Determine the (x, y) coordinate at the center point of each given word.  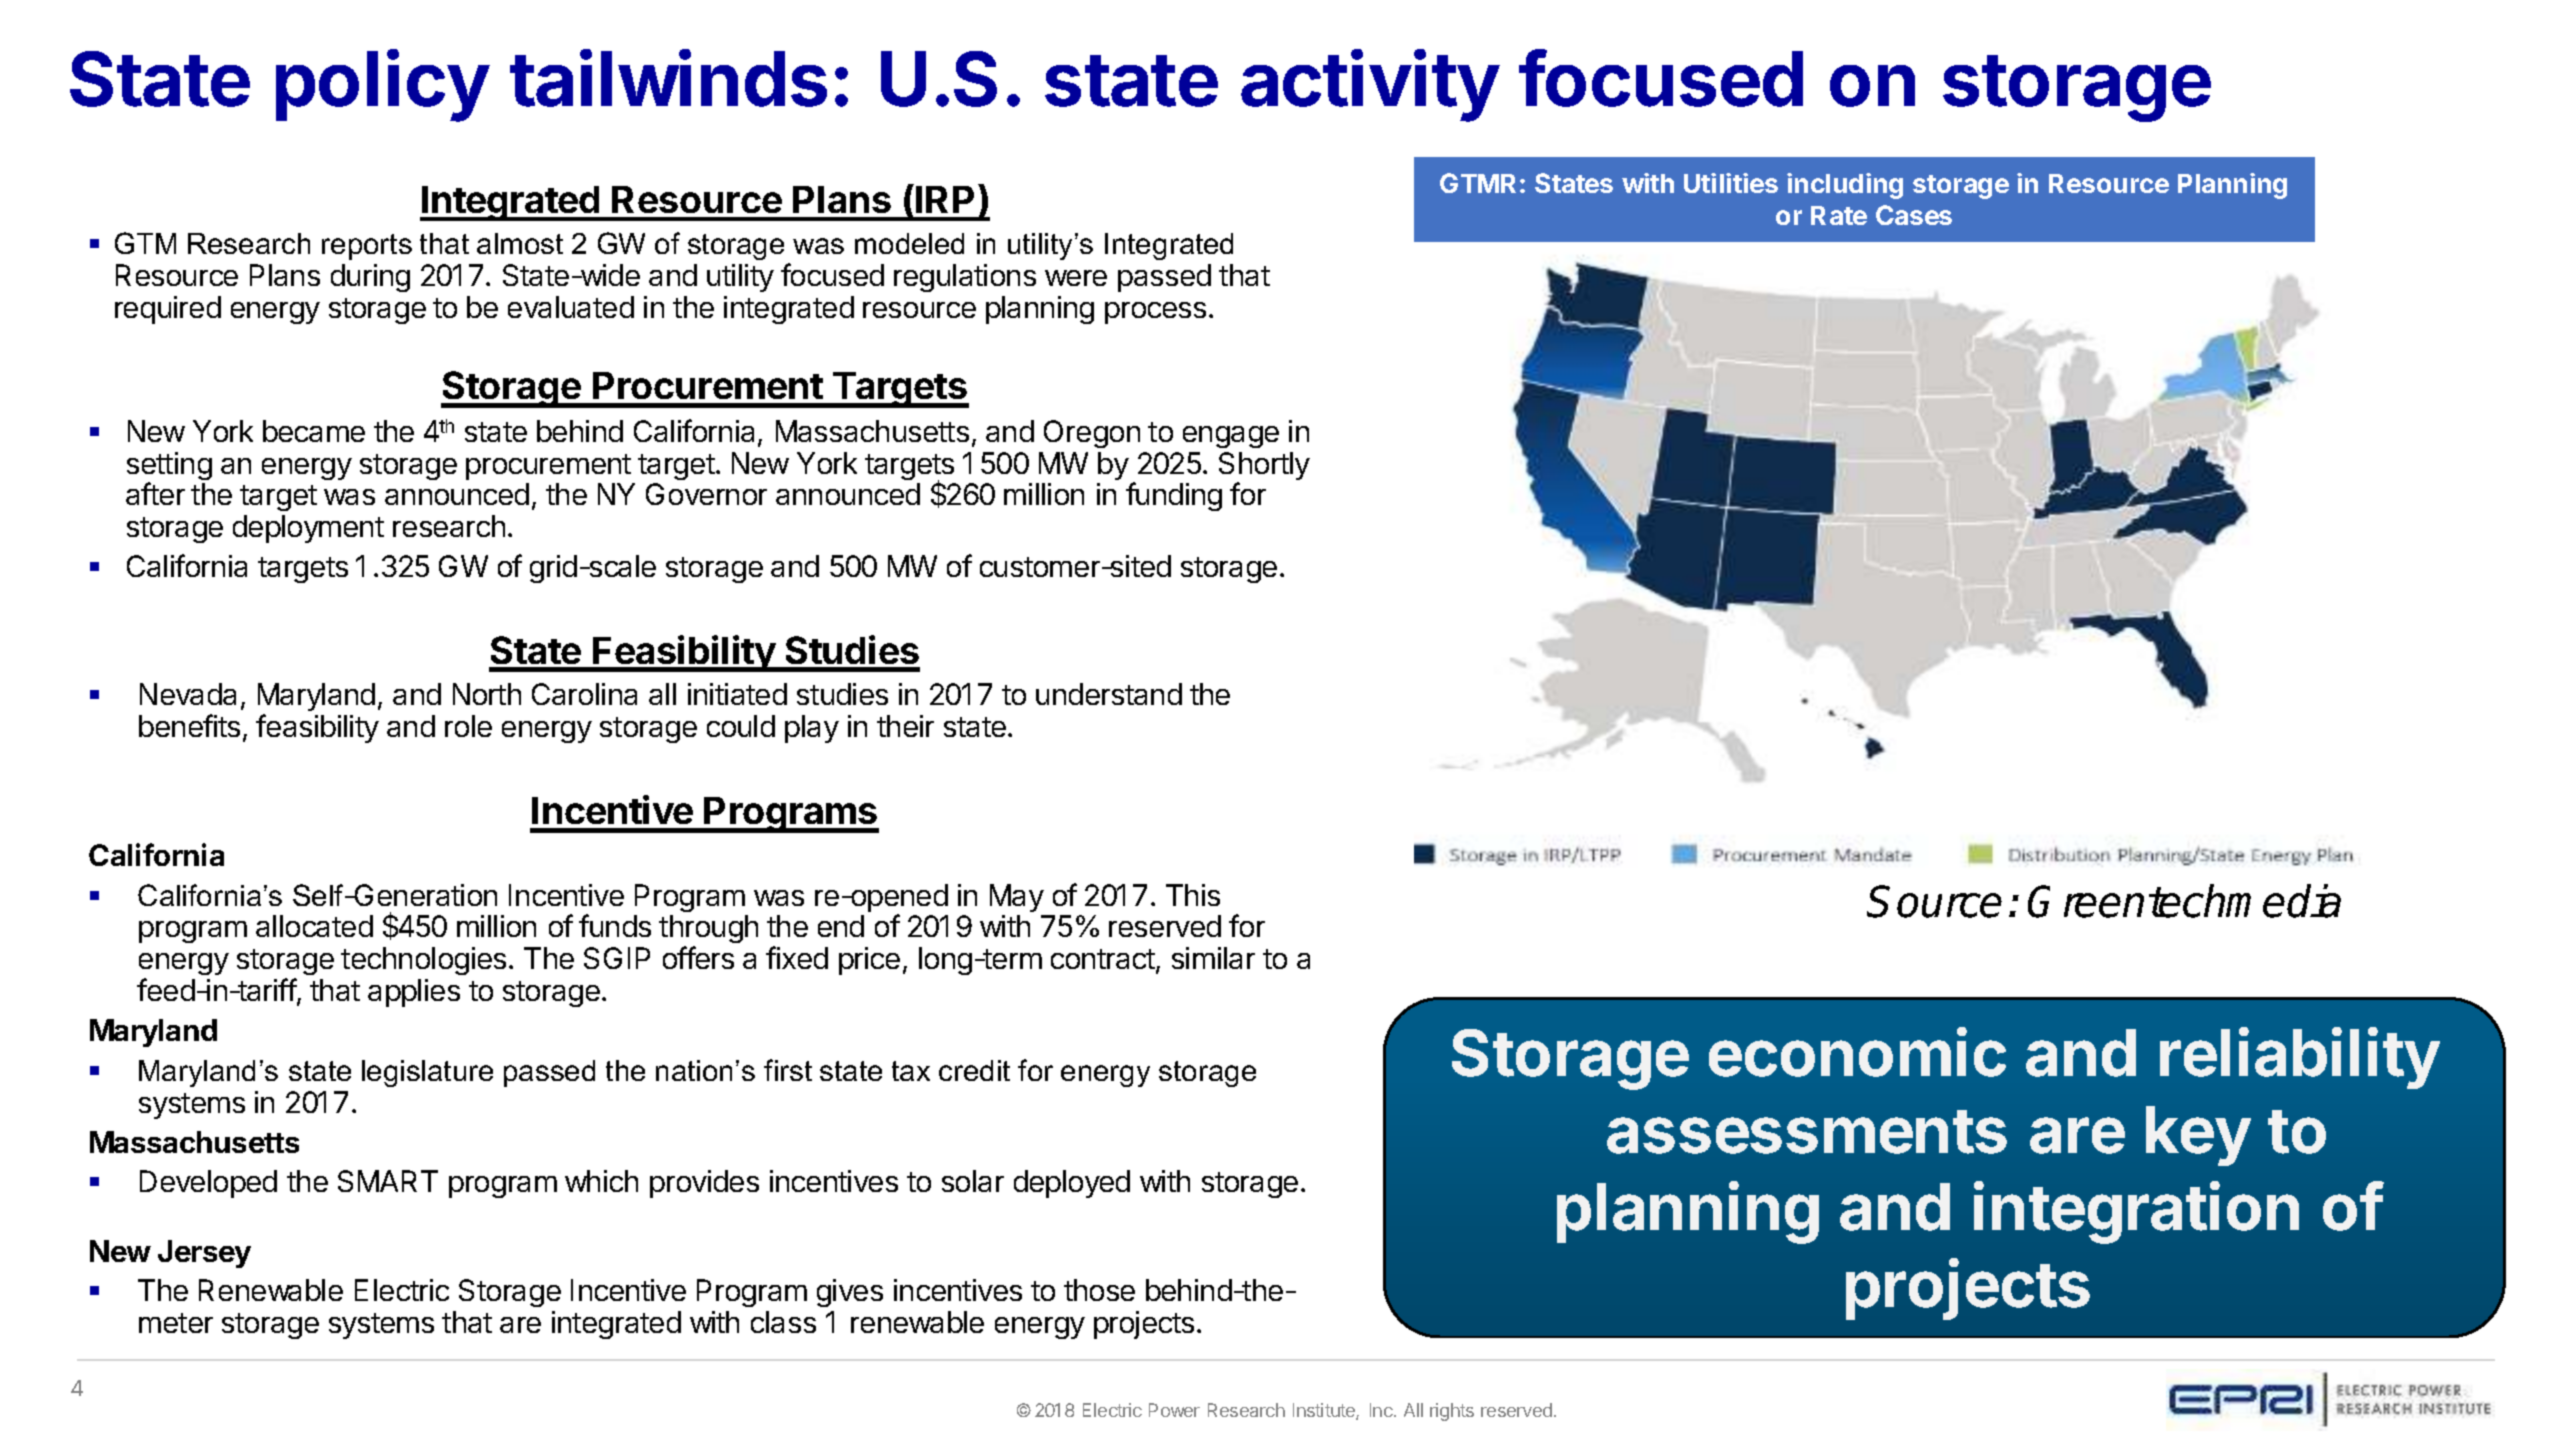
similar (1213, 958)
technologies (423, 961)
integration (2136, 1213)
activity (1370, 85)
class (783, 1322)
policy (382, 85)
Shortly (1264, 467)
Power (1174, 1410)
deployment (308, 529)
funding (1174, 496)
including (1845, 186)
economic (1857, 1052)
